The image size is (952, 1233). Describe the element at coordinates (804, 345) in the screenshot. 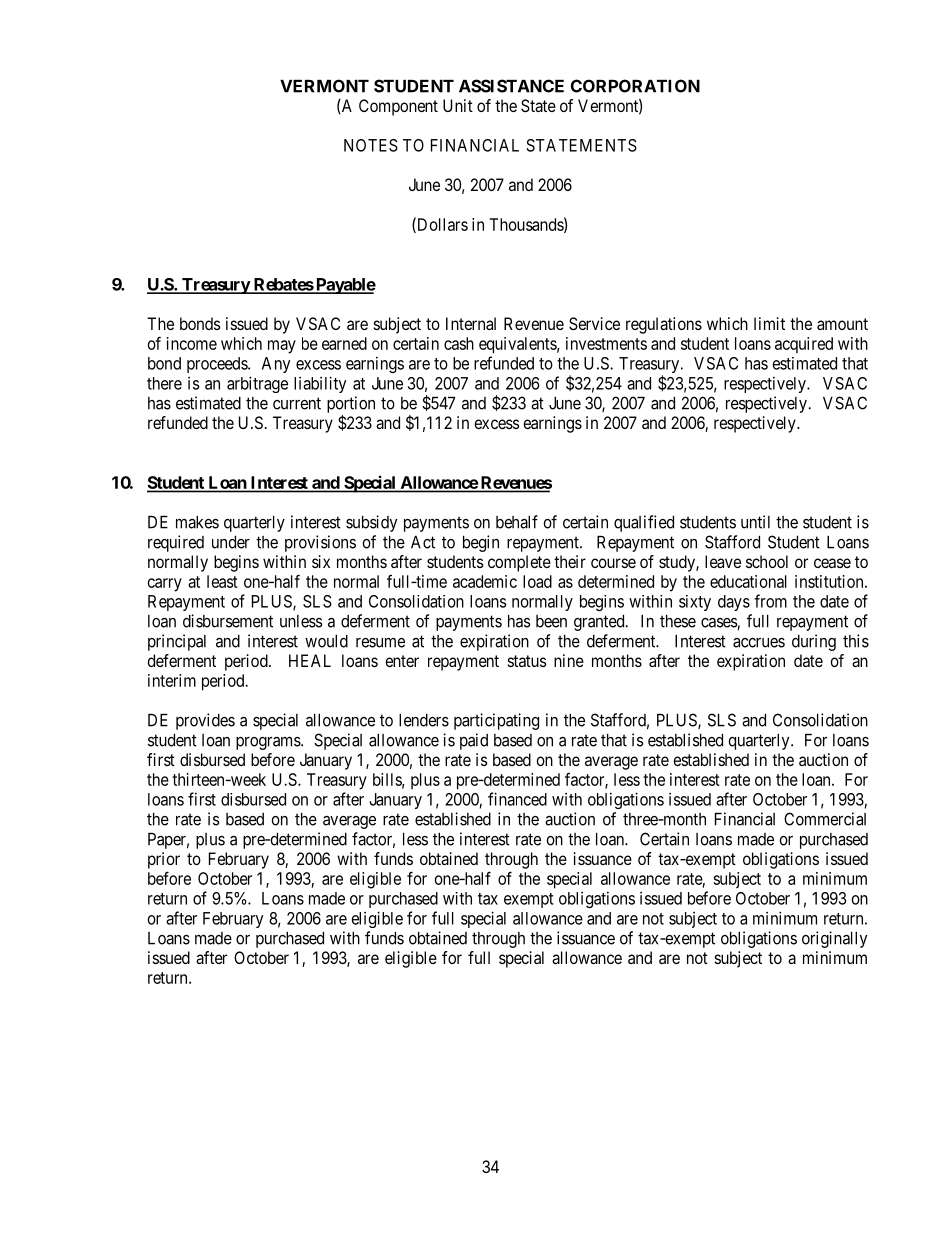

I see `acquired` at that location.
